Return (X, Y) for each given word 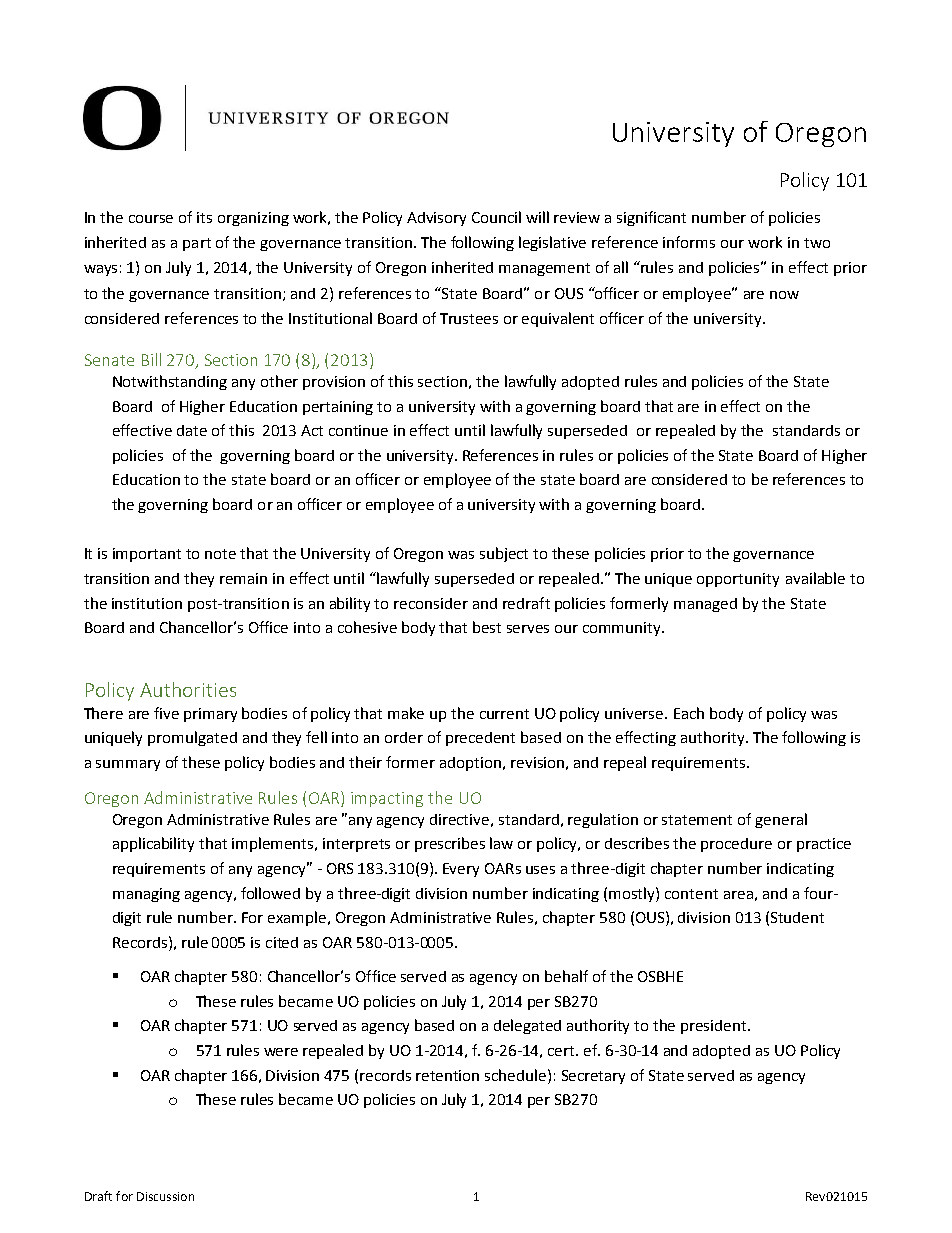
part (197, 244)
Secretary (593, 1077)
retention (447, 1075)
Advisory (436, 219)
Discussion (165, 1196)
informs (689, 242)
